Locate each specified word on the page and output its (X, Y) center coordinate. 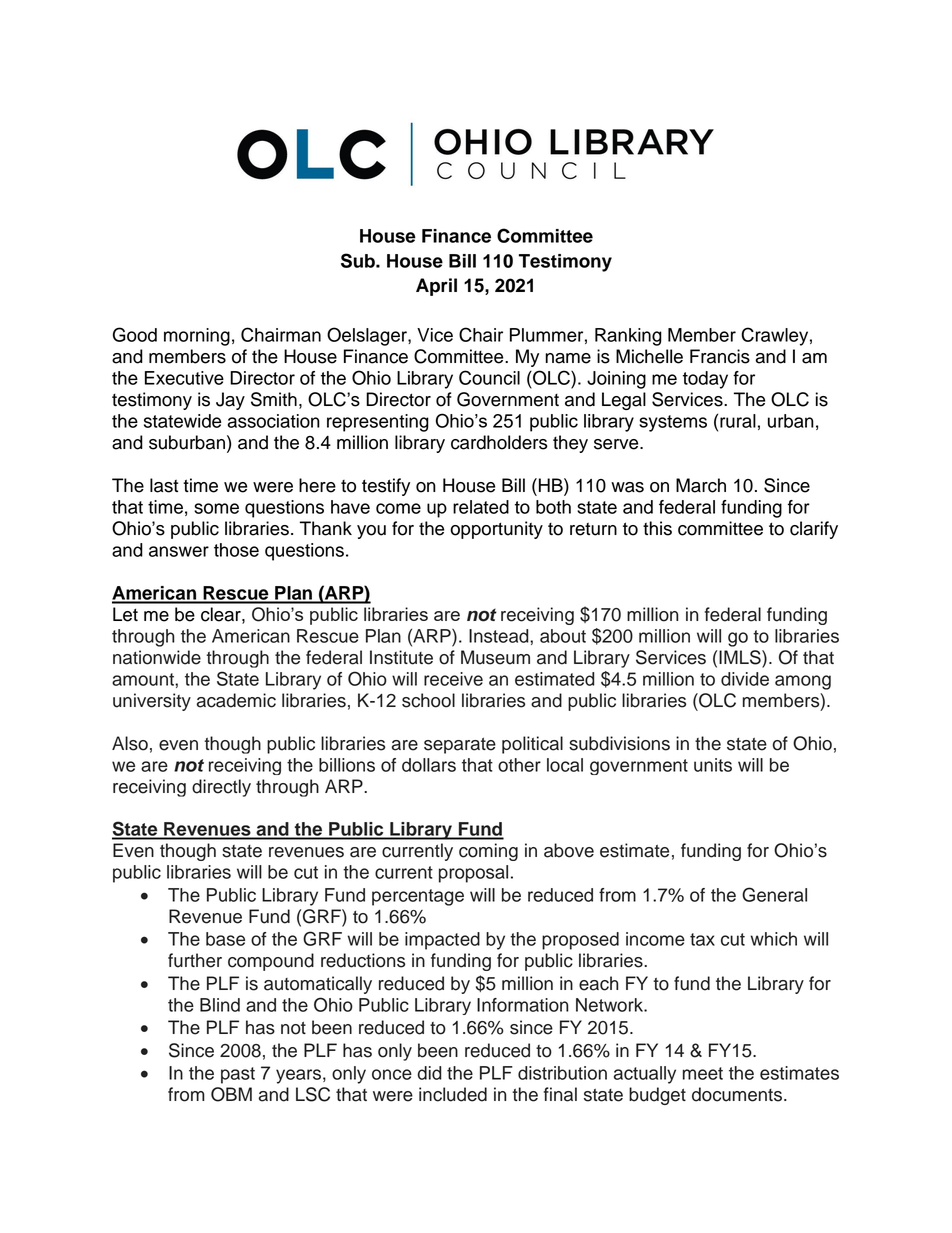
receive (453, 679)
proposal (473, 874)
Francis (720, 356)
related (481, 507)
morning (197, 337)
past (238, 1075)
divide (745, 679)
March (701, 485)
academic (236, 700)
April (436, 287)
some (216, 508)
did (430, 1073)
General (774, 894)
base (225, 939)
